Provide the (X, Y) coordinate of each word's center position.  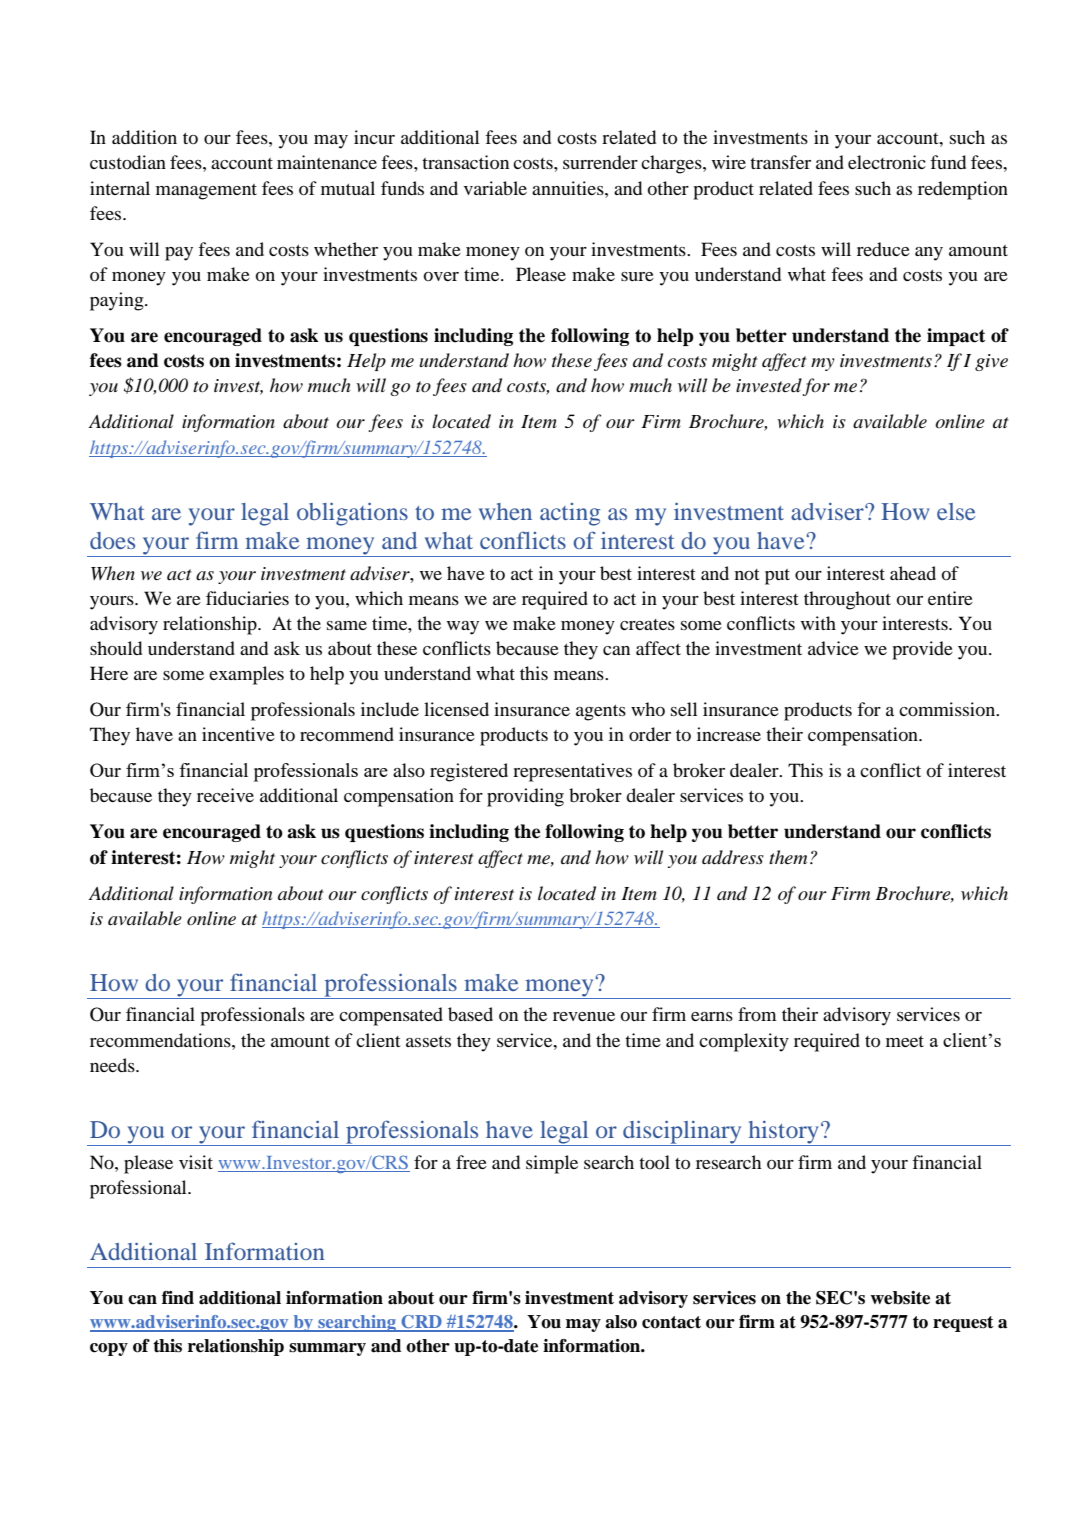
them (788, 857)
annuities (569, 188)
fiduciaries (247, 598)
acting (570, 514)
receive (225, 795)
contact (671, 1322)
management (206, 192)
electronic (887, 162)
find (178, 1298)
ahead (913, 573)
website (900, 1298)
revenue (584, 1016)
